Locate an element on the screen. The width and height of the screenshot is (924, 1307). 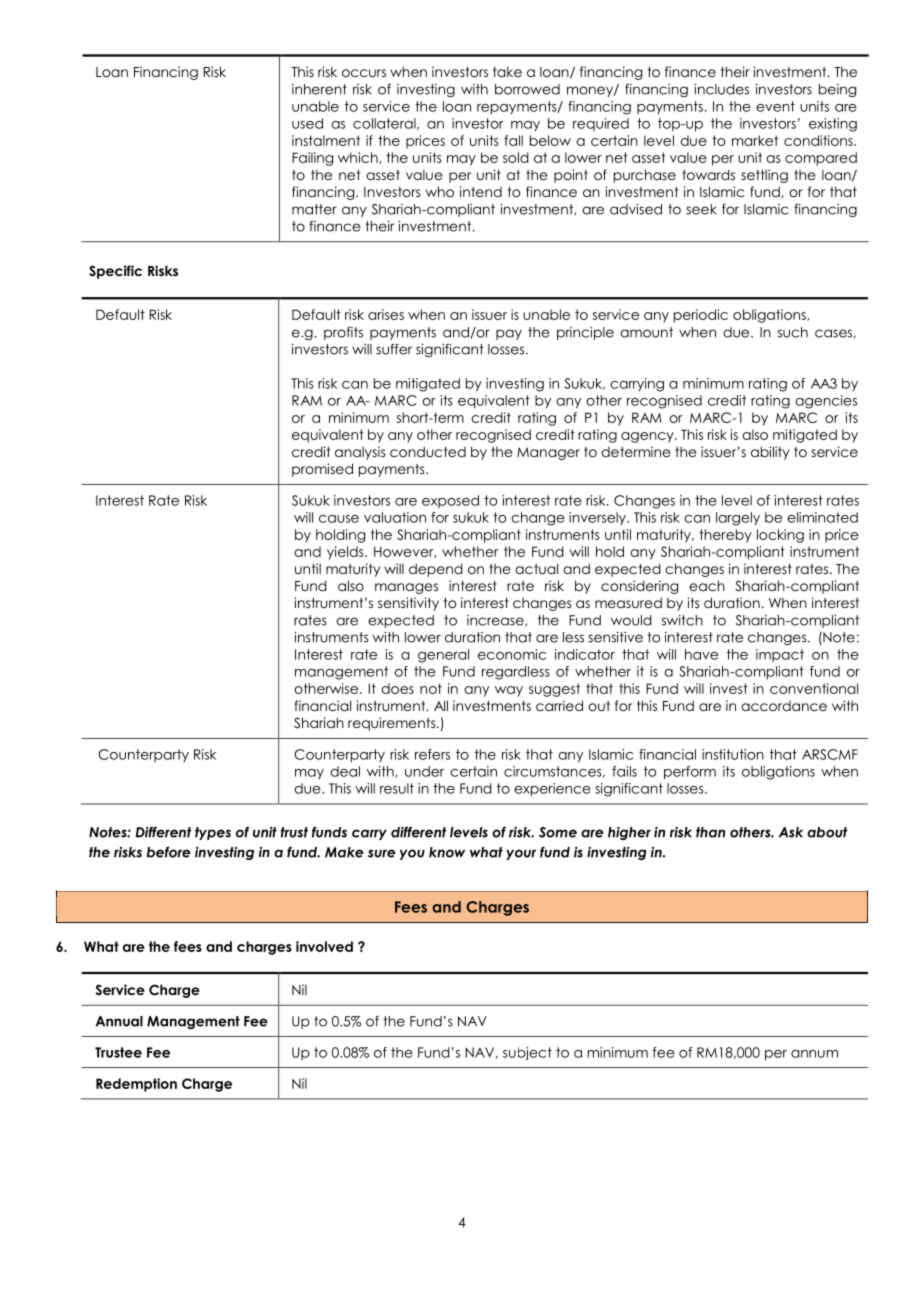
each is located at coordinates (707, 585).
